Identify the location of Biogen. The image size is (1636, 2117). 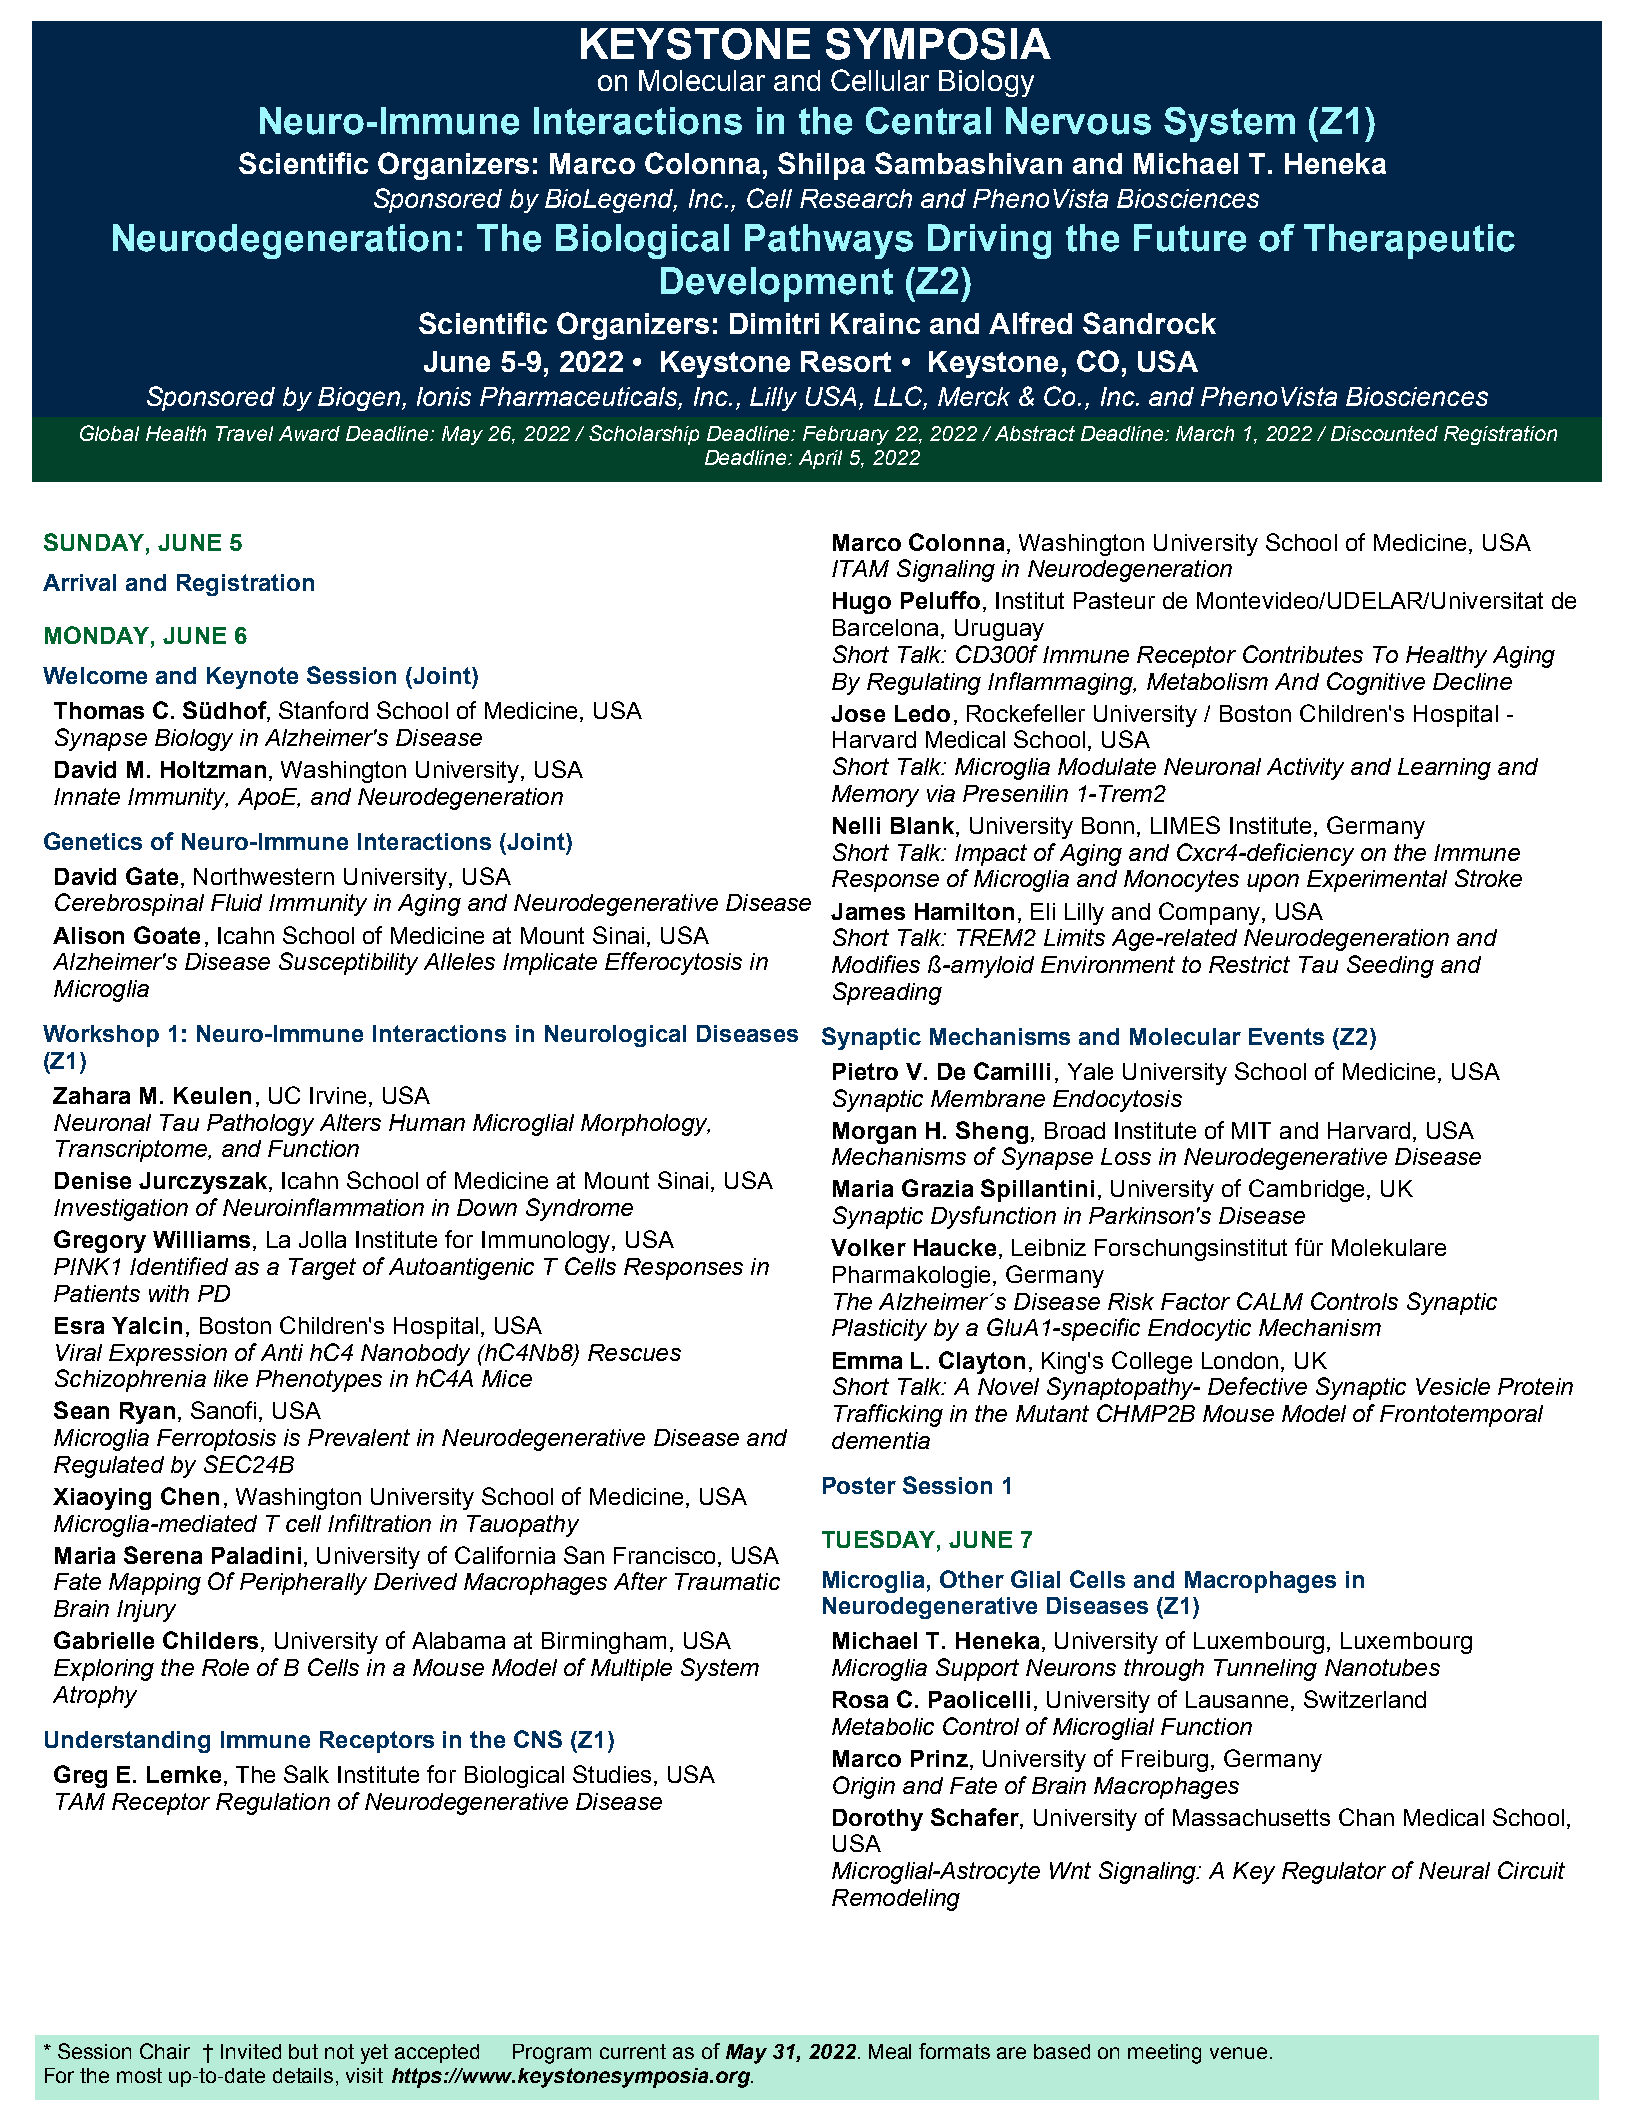
(359, 399).
